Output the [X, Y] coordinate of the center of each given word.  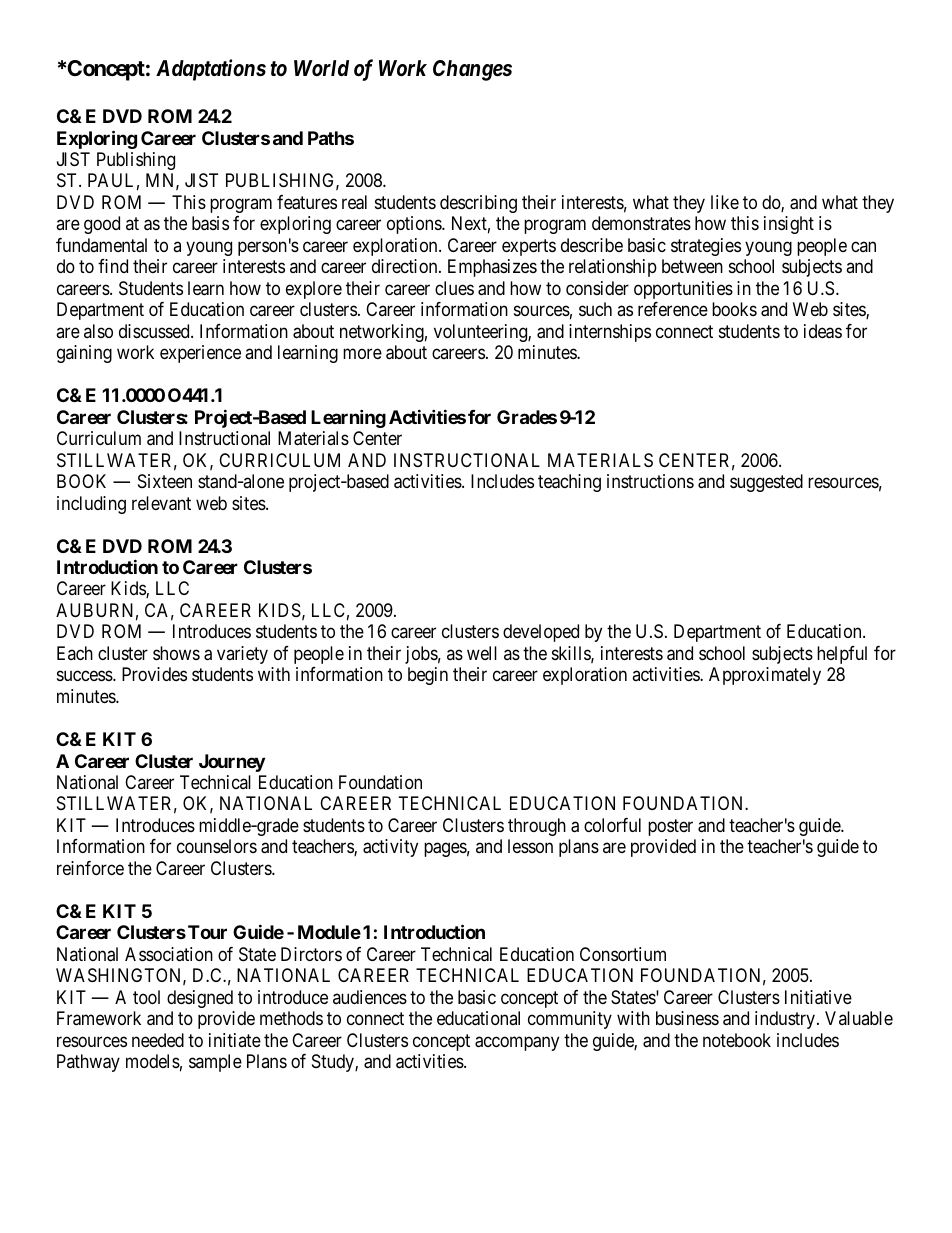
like [725, 202]
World [321, 68]
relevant [161, 503]
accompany [517, 1043]
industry [786, 1020]
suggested [766, 483]
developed [541, 633]
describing [478, 204]
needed [158, 1040]
